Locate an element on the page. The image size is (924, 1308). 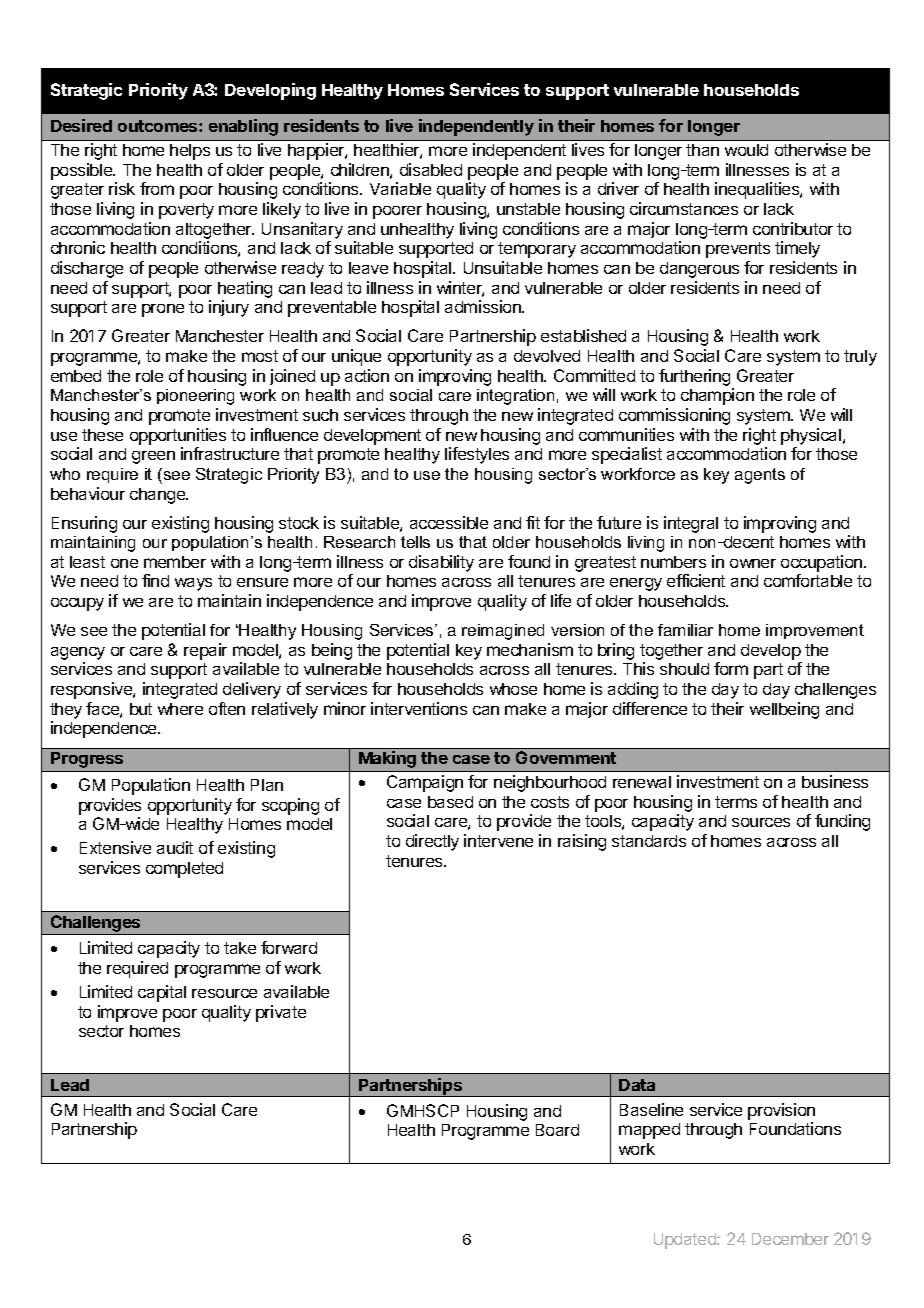
whose is located at coordinates (513, 689).
